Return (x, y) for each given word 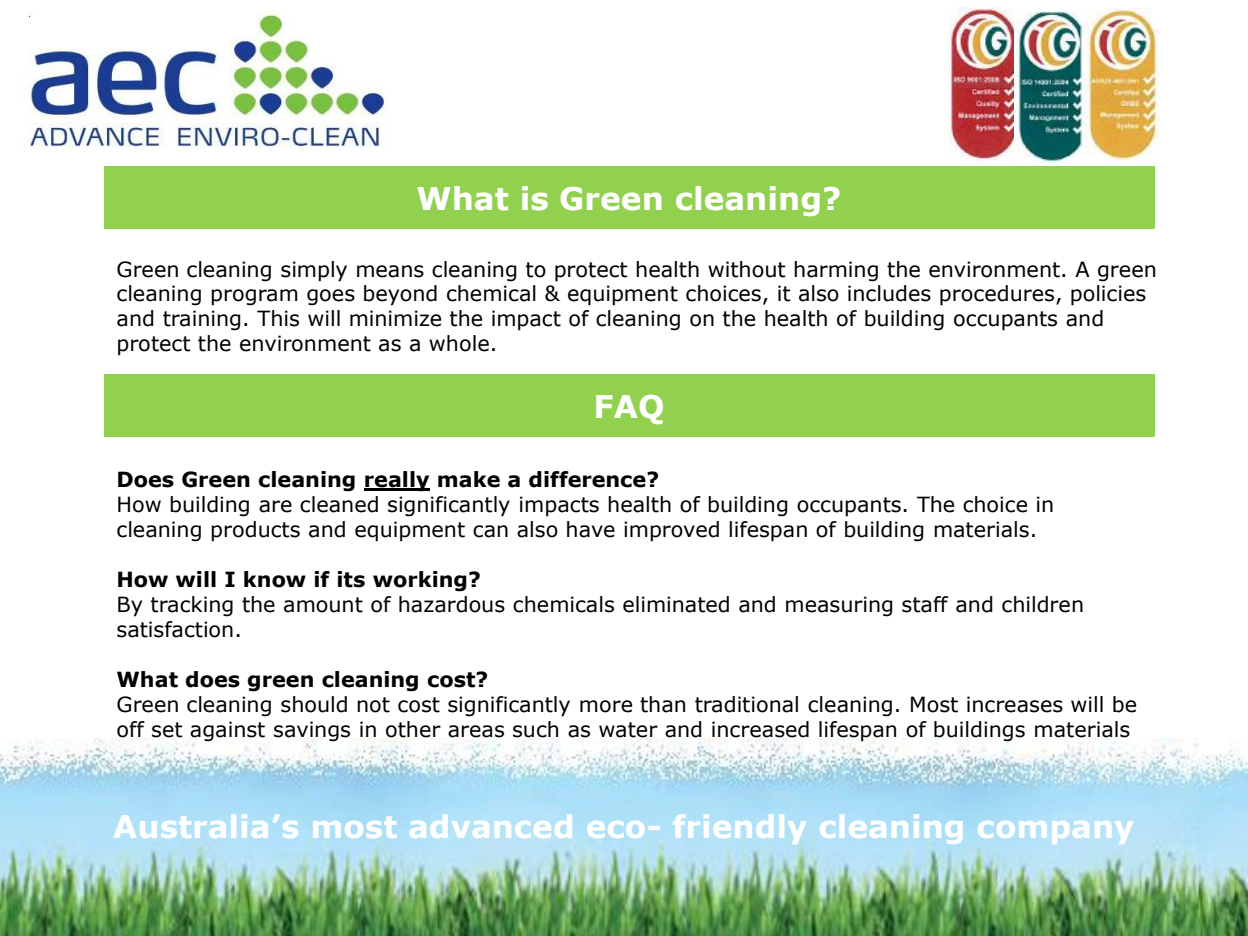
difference (588, 479)
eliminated (676, 604)
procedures (998, 295)
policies (1108, 295)
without (747, 269)
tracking (192, 606)
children (1042, 604)
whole (459, 343)
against (227, 731)
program (254, 297)
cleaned (339, 504)
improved (671, 531)
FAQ (629, 409)
